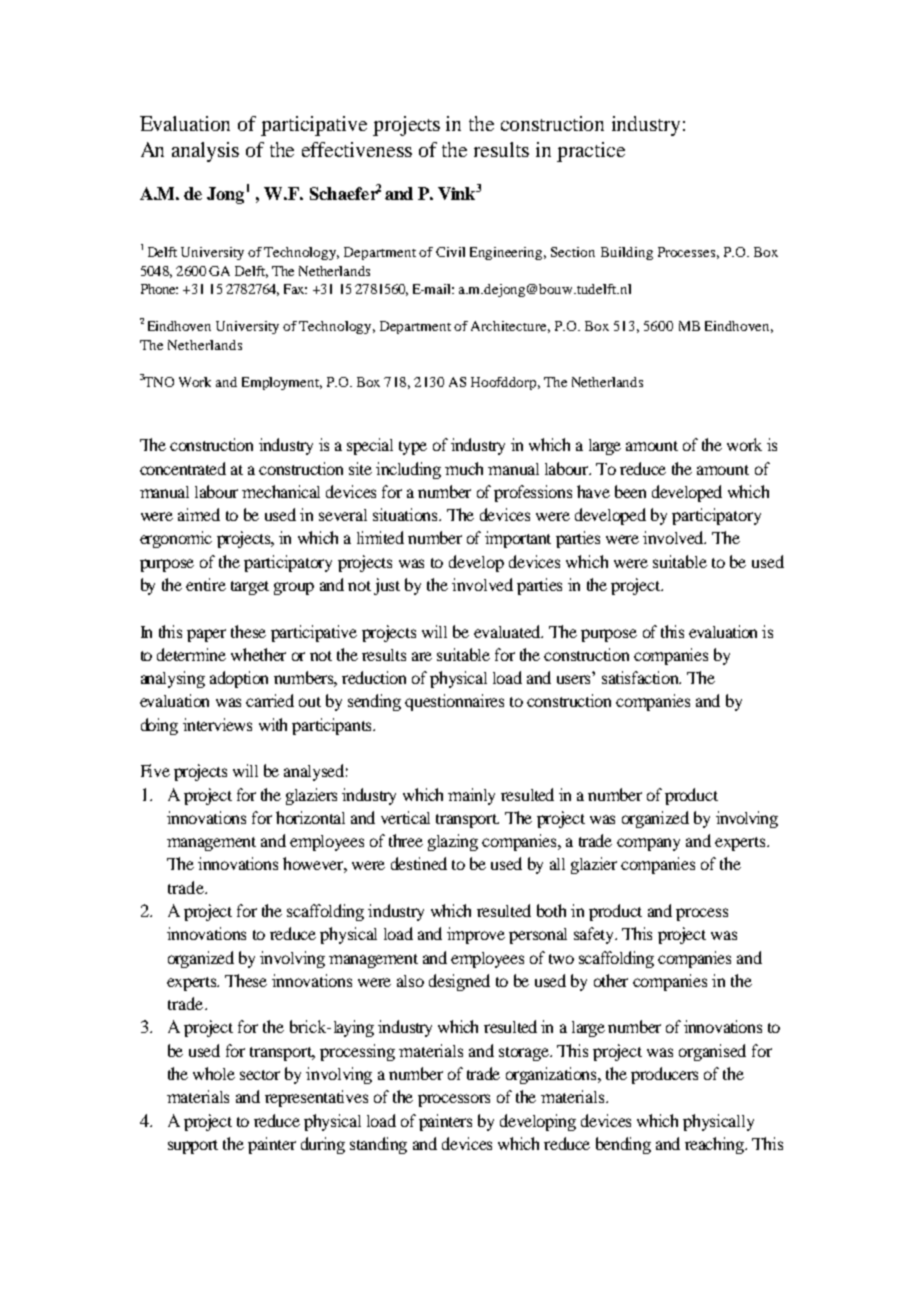 The height and width of the screenshot is (1307, 924). What do you see at coordinates (282, 383) in the screenshot?
I see `Employment` at bounding box center [282, 383].
